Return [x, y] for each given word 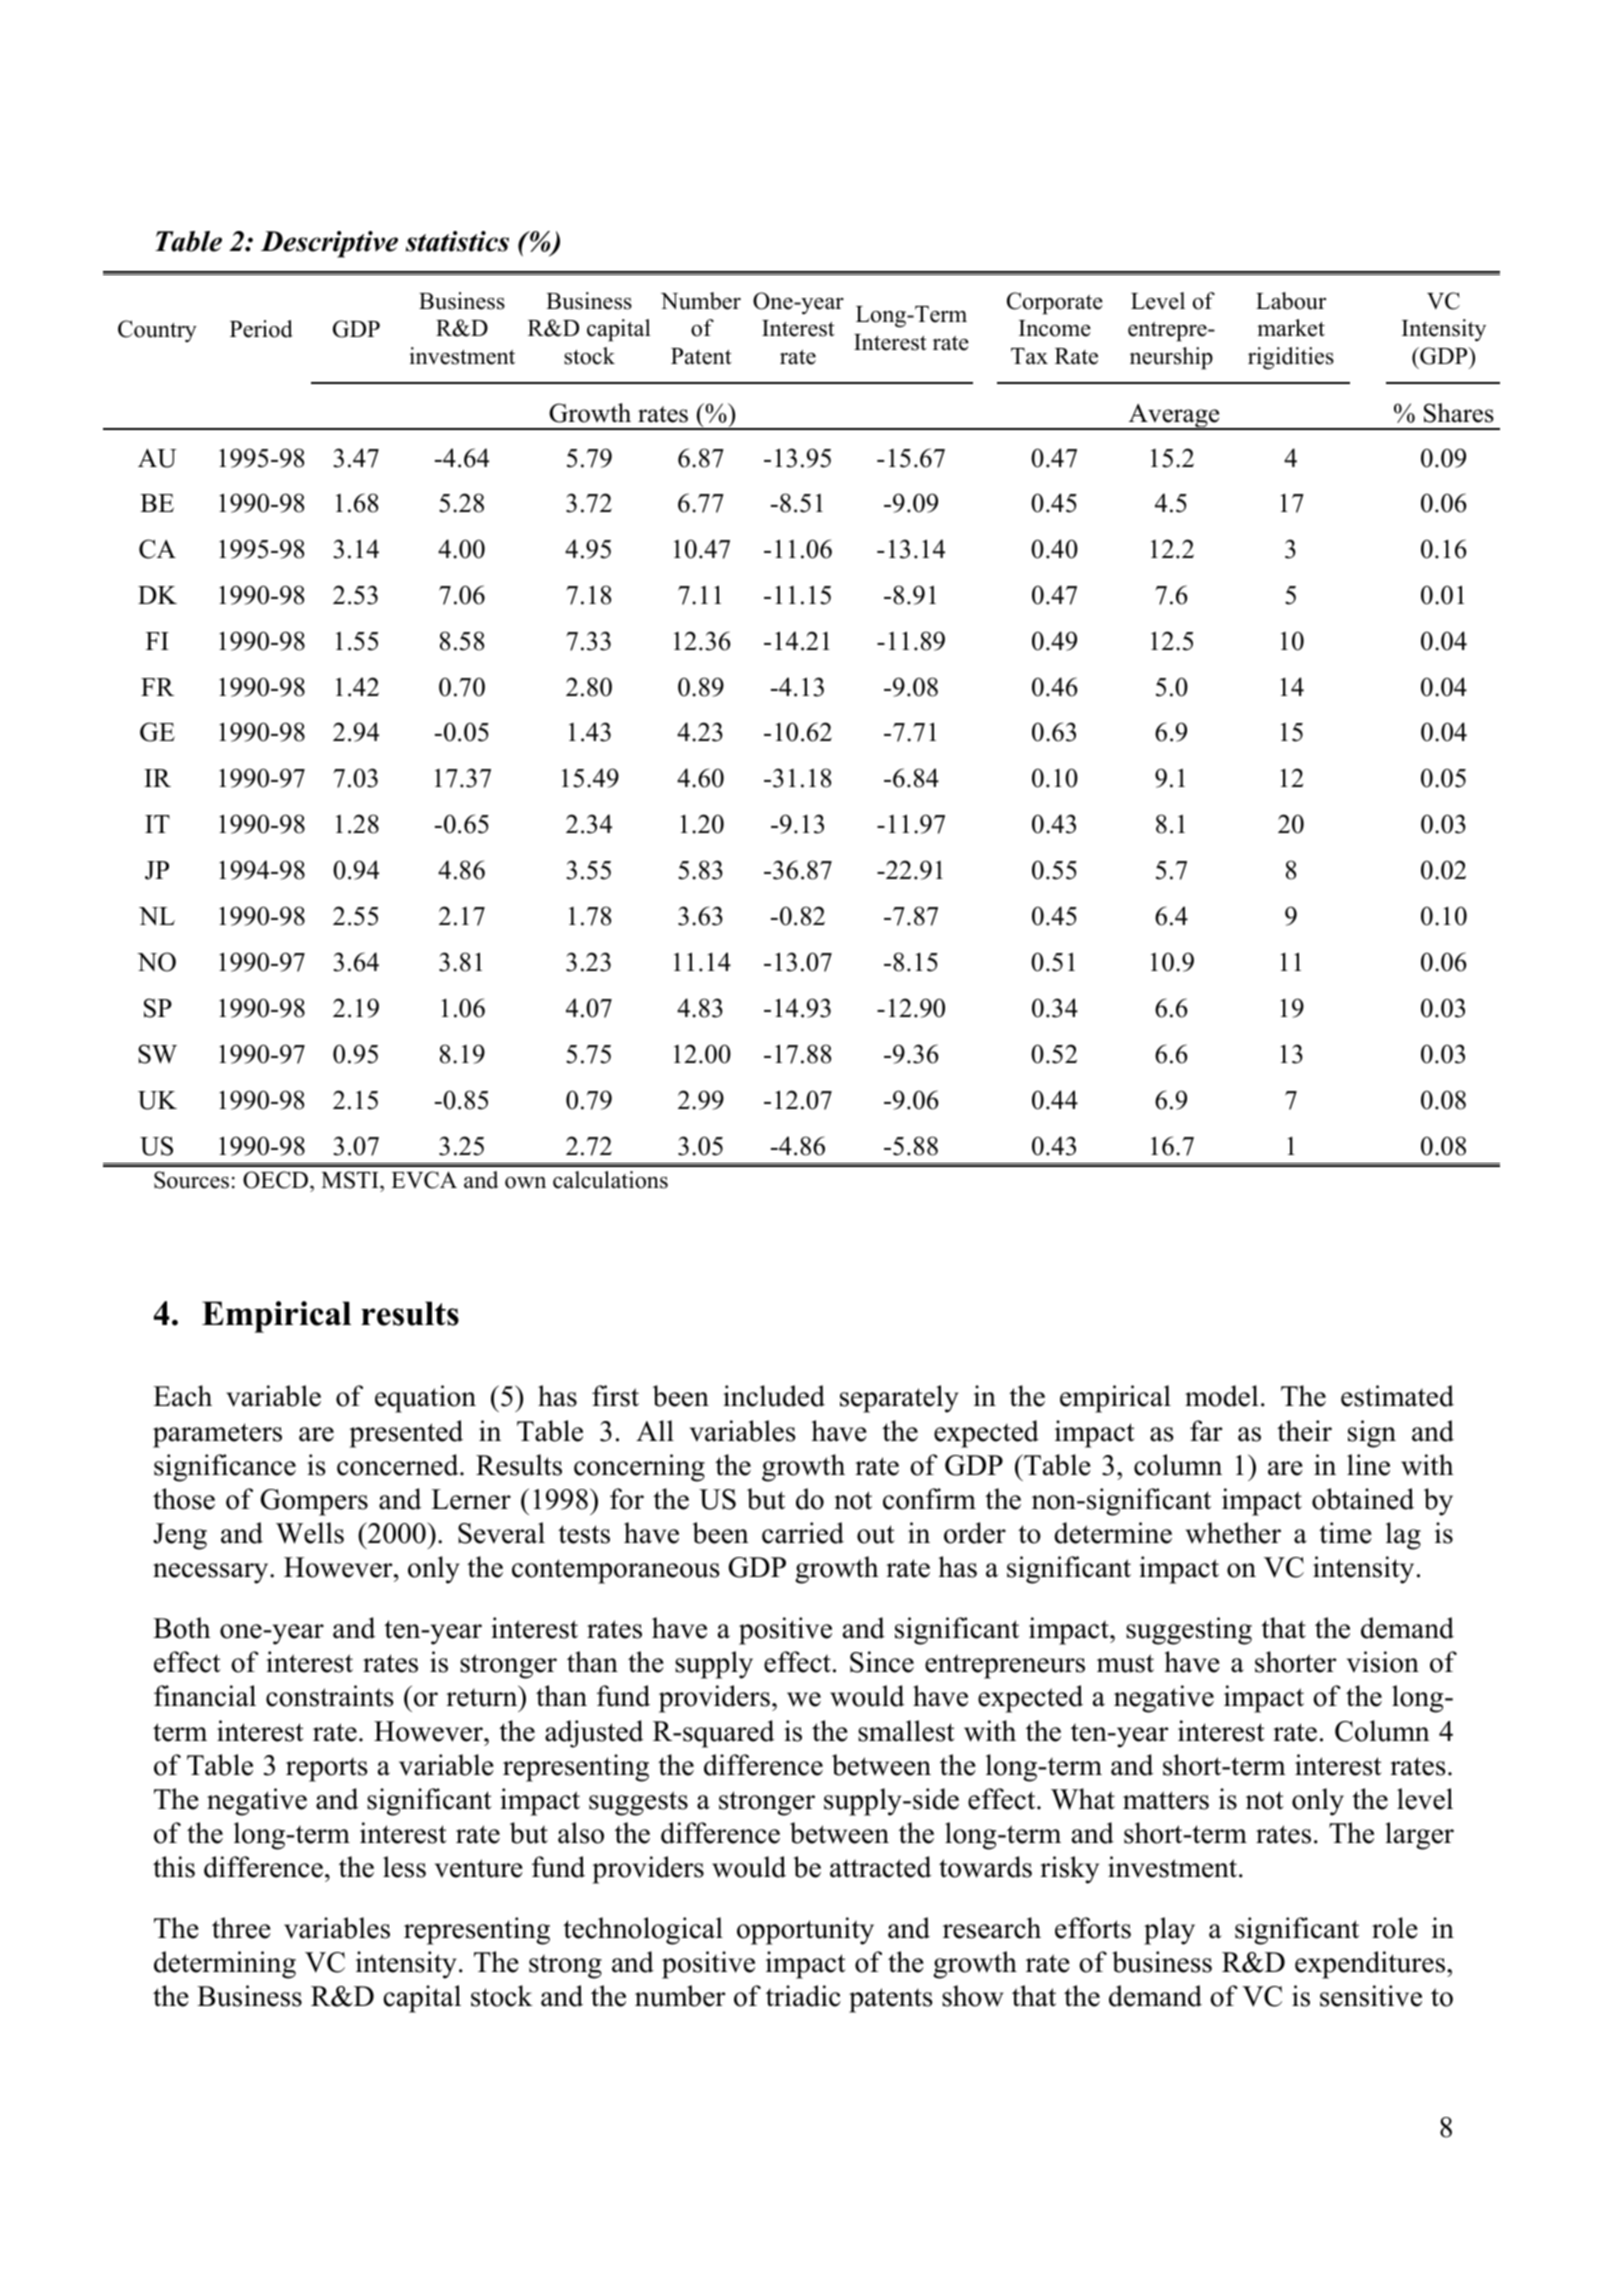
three [241, 1928]
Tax [1029, 356]
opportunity [805, 1931]
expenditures [1371, 1965]
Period [261, 329]
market [1291, 328]
